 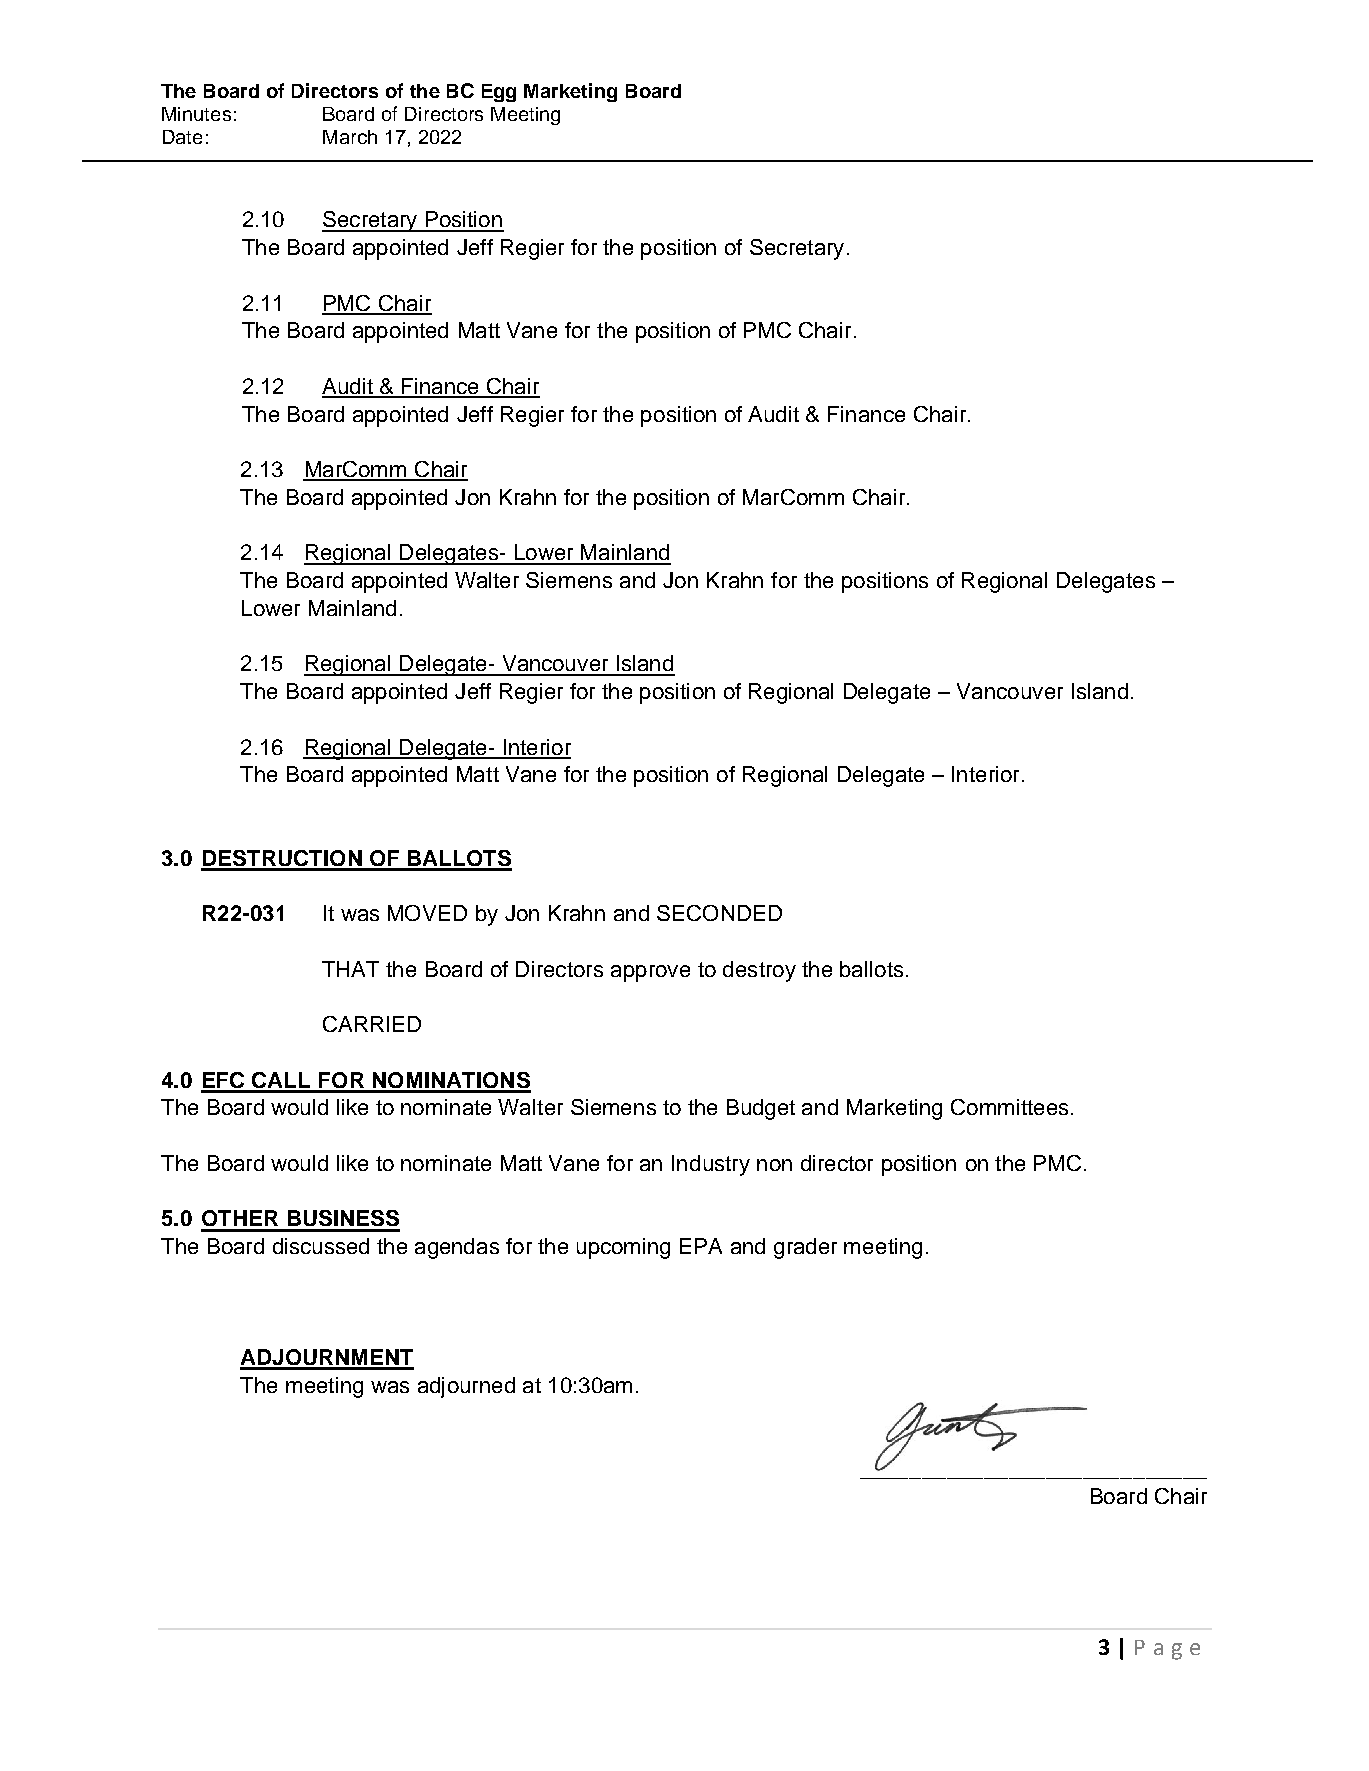 What do you see at coordinates (350, 137) in the image?
I see `March` at bounding box center [350, 137].
